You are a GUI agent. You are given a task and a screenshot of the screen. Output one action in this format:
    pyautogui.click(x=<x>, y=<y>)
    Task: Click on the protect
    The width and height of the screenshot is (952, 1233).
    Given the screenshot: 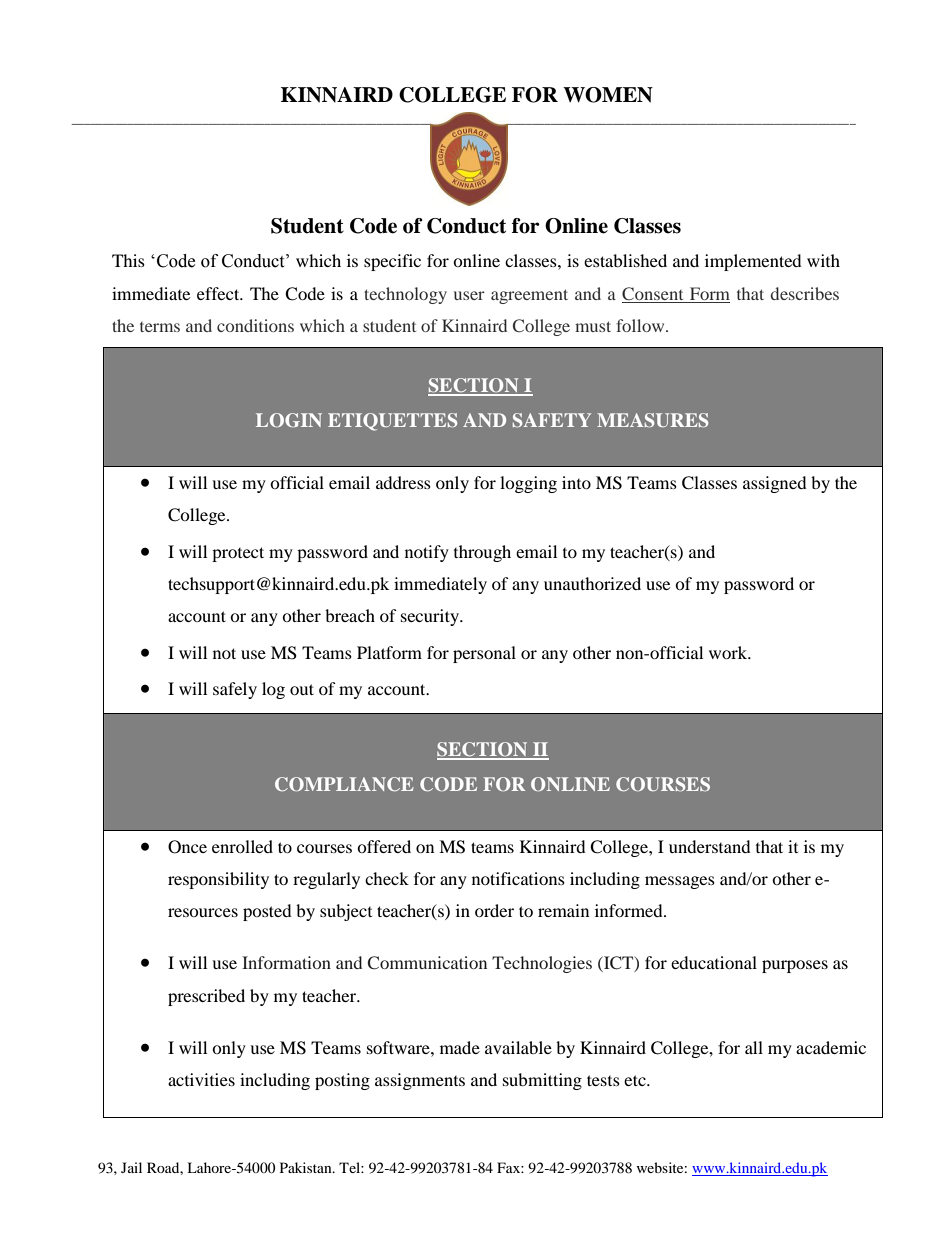 What is the action you would take?
    pyautogui.click(x=238, y=554)
